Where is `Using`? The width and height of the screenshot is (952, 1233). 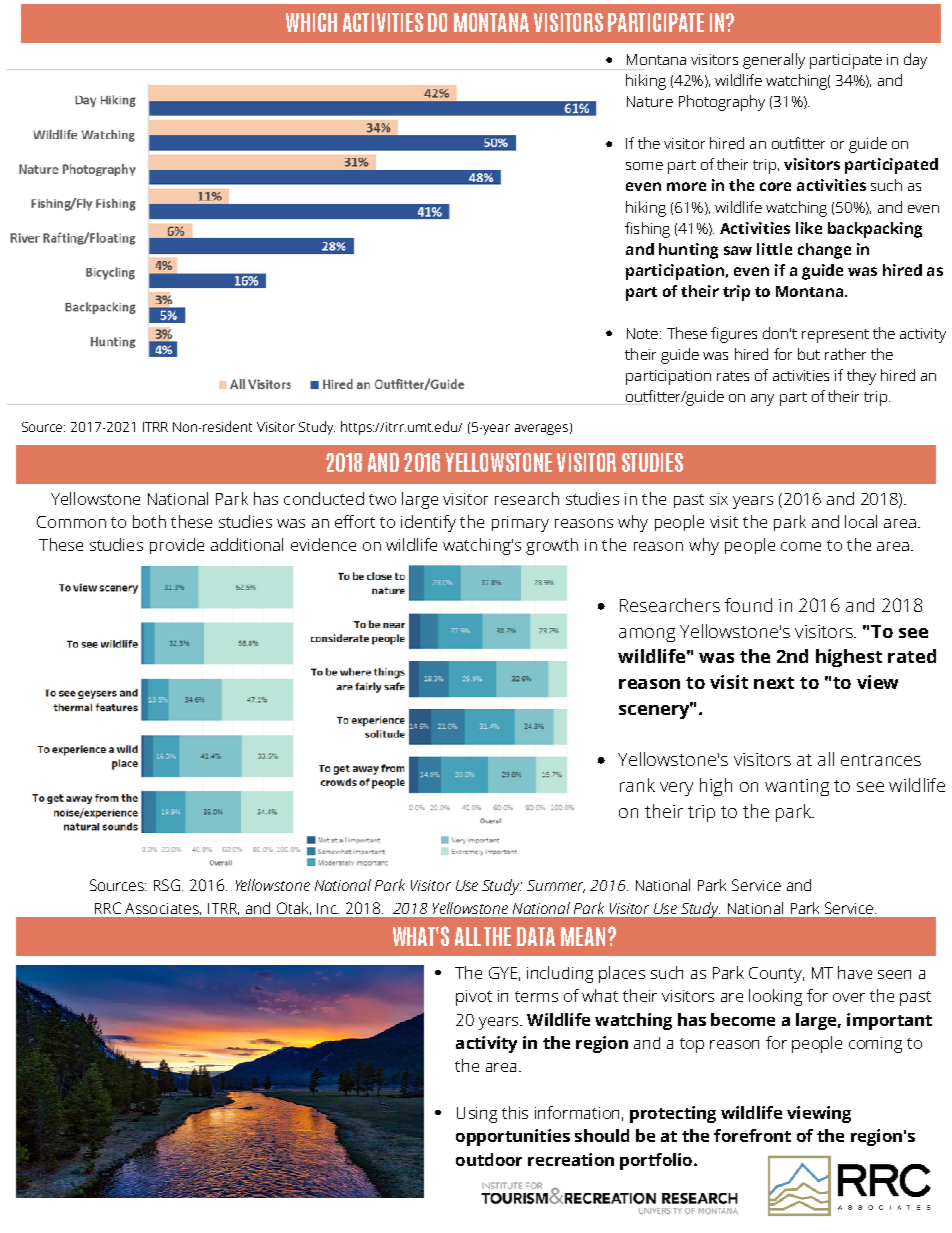 Using is located at coordinates (477, 1115).
